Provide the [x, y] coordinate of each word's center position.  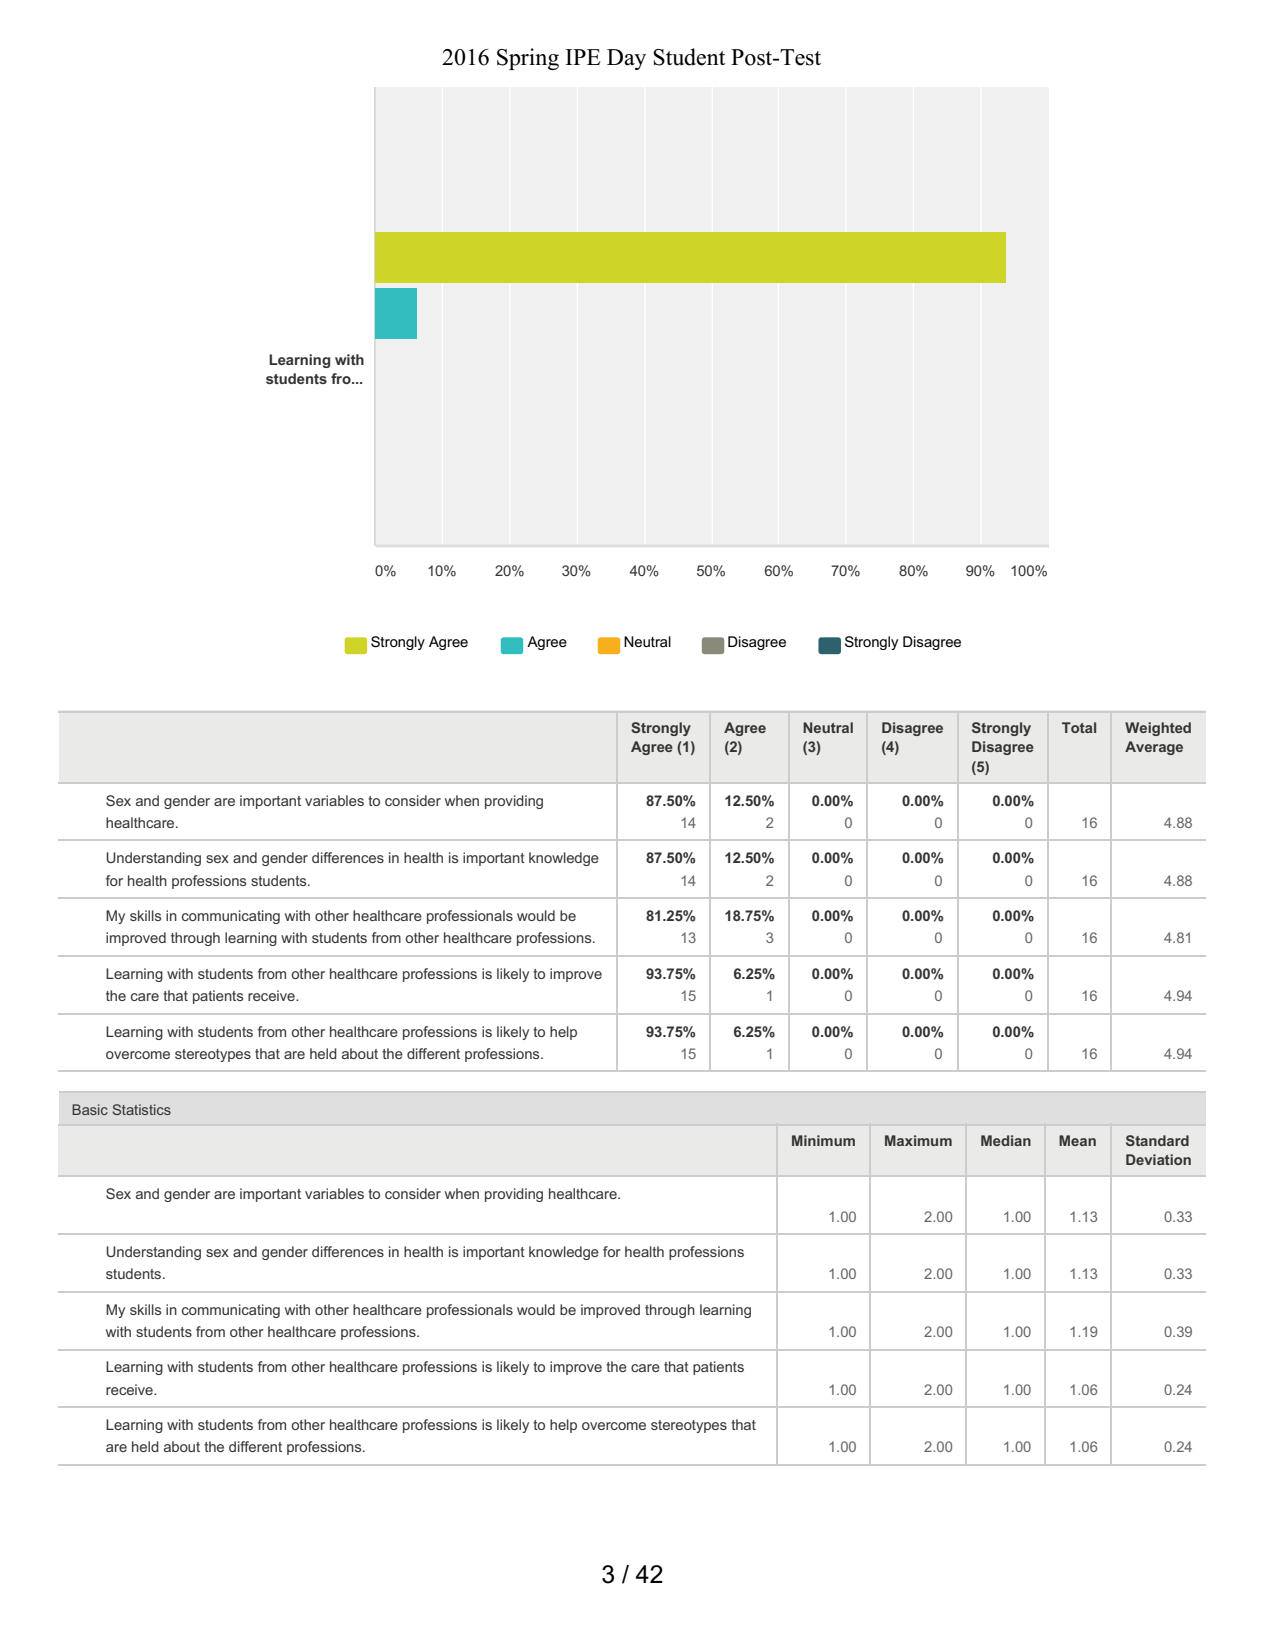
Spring [528, 59]
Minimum [823, 1140]
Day [626, 59]
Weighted [1158, 729]
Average [1154, 748]
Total [1079, 727]
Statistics [142, 1109]
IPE [583, 57]
